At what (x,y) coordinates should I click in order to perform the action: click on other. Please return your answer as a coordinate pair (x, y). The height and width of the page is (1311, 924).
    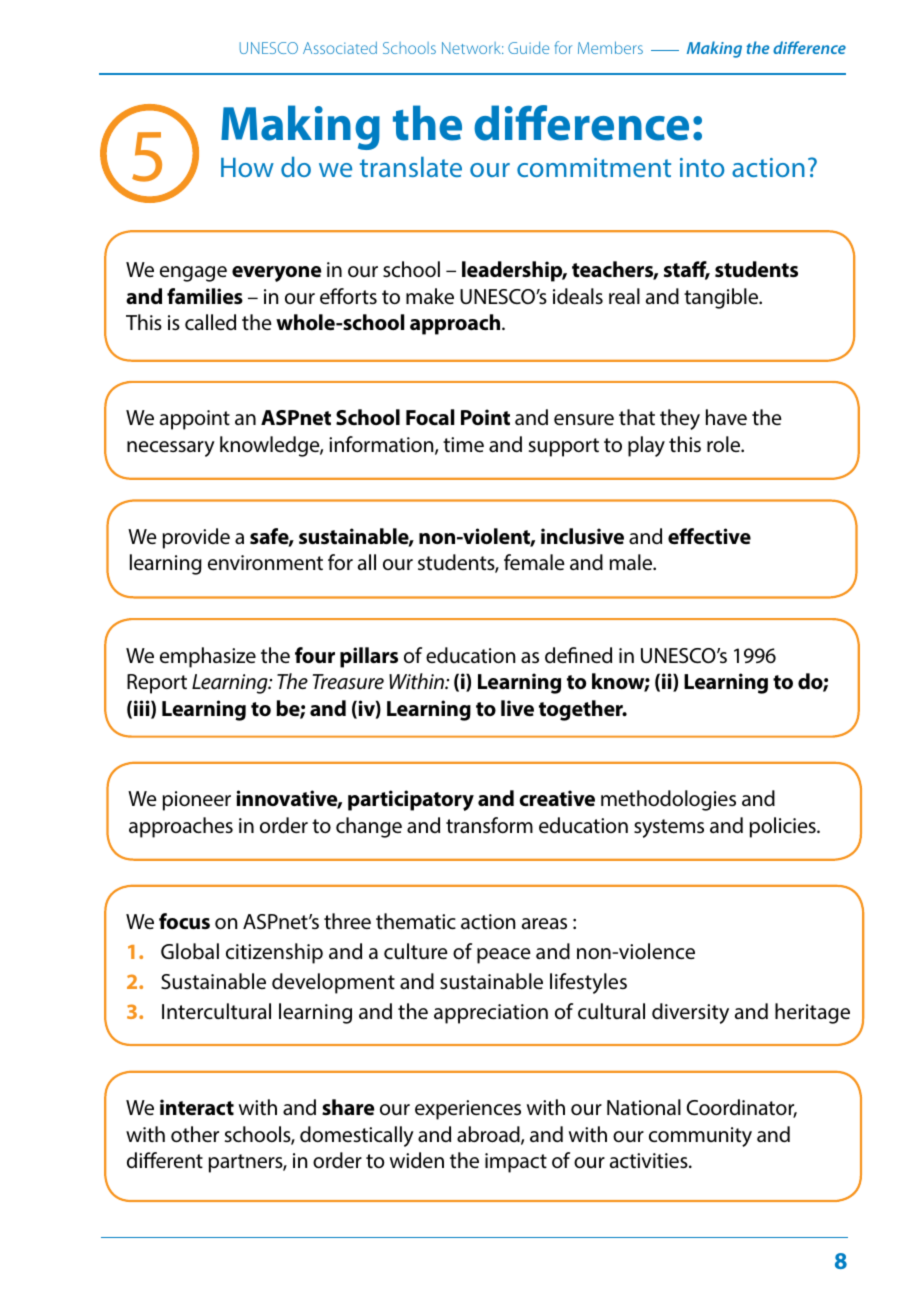
    Looking at the image, I should click on (195, 1134).
